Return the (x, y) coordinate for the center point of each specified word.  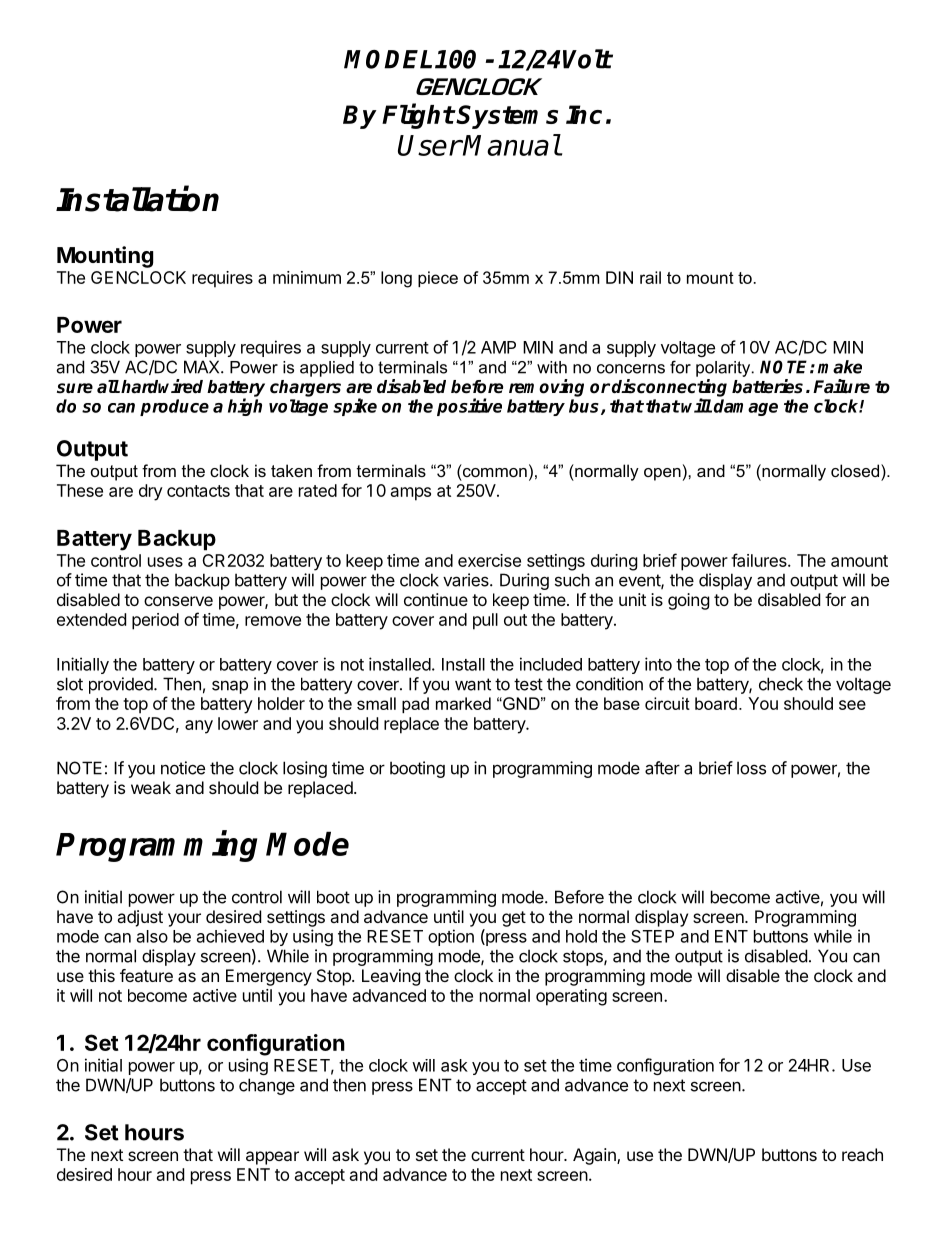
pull (485, 621)
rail (650, 277)
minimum (307, 277)
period (155, 621)
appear (272, 1158)
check (781, 684)
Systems (507, 117)
